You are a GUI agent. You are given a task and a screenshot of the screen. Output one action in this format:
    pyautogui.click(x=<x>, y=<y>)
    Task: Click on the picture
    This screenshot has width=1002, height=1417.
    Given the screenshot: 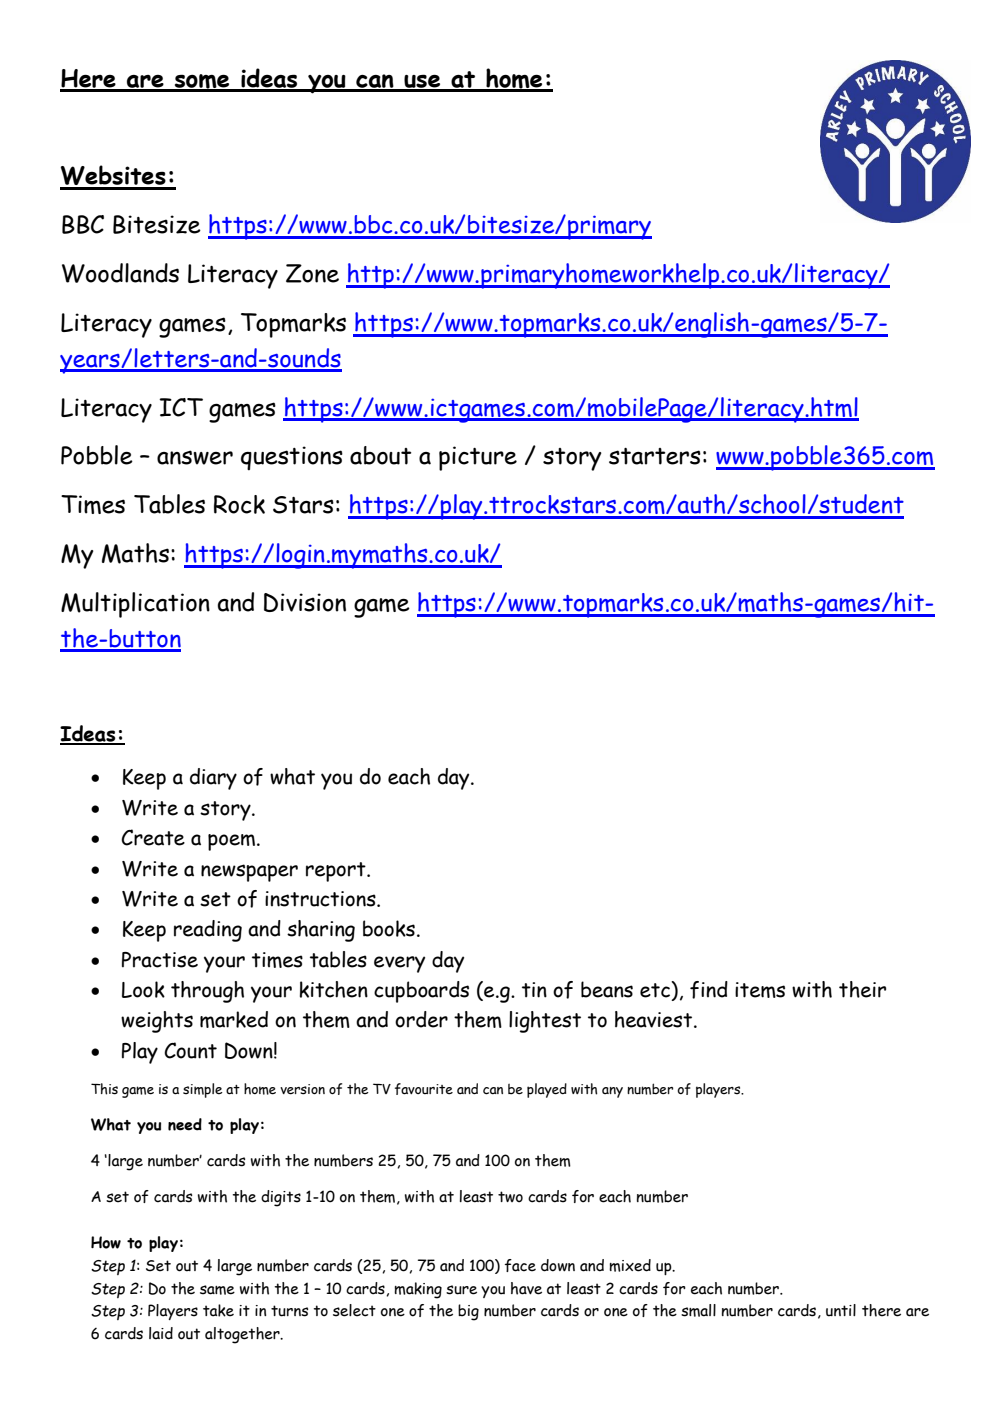 What is the action you would take?
    pyautogui.click(x=478, y=458)
